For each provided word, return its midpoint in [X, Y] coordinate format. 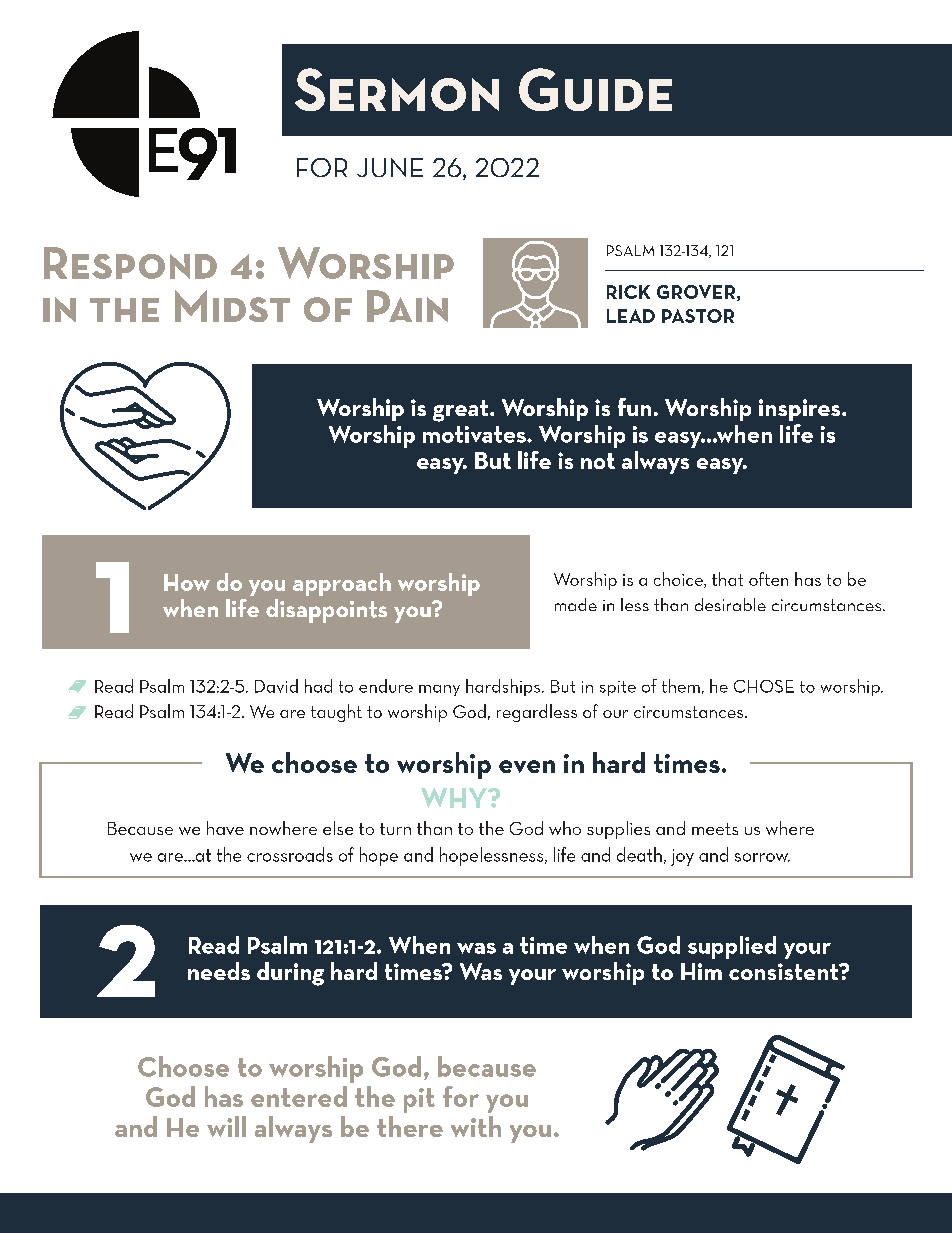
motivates [475, 434]
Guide [595, 89]
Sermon [397, 89]
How [187, 582]
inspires [801, 410]
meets [715, 829]
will [226, 1126]
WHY [455, 798]
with [476, 1126]
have [225, 828]
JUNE [390, 167]
